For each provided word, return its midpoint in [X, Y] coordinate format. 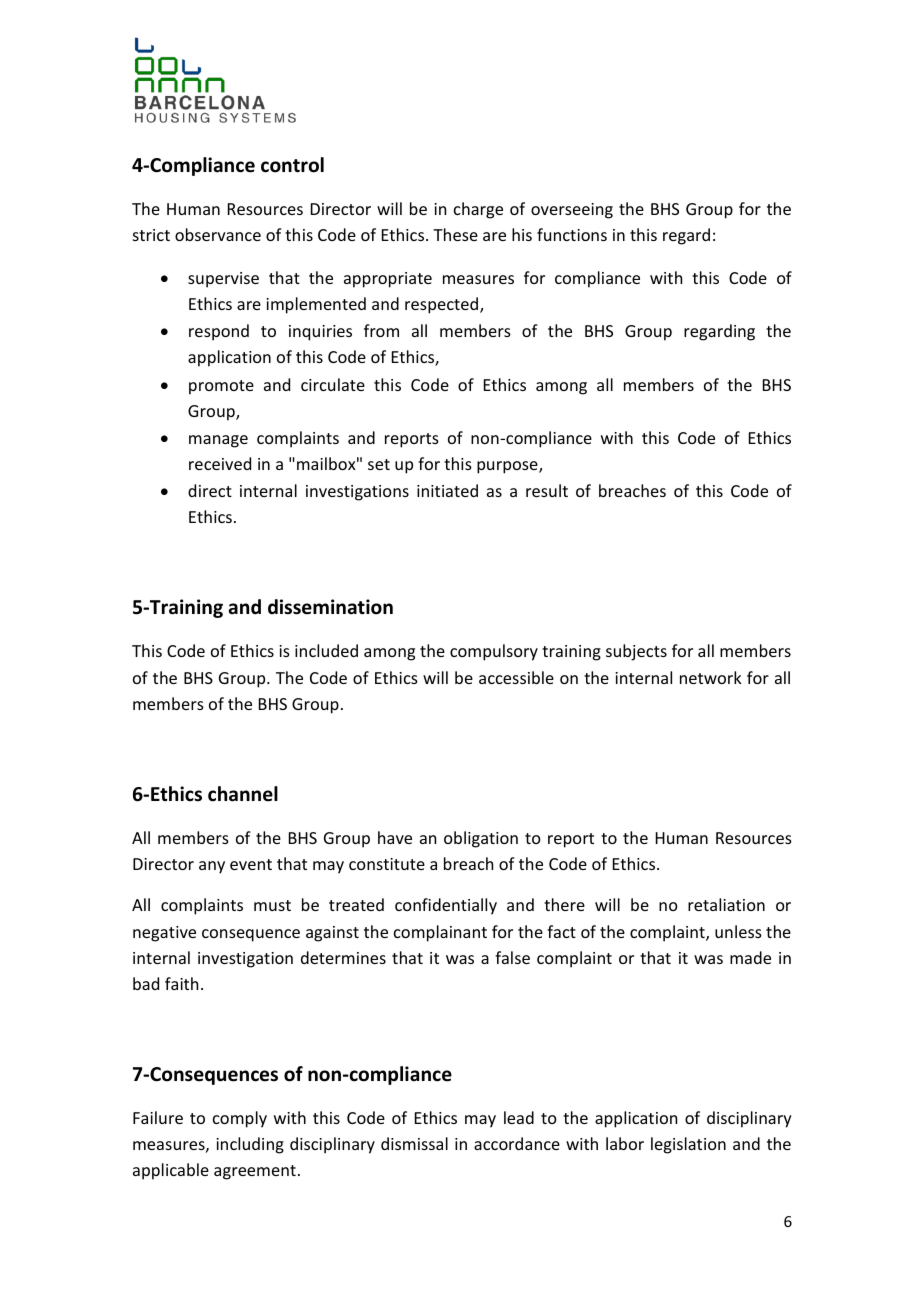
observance [218, 234]
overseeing [572, 211]
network [711, 677]
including [250, 1145]
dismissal [414, 1143]
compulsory [494, 652]
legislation [688, 1145]
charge [478, 210]
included [326, 650]
